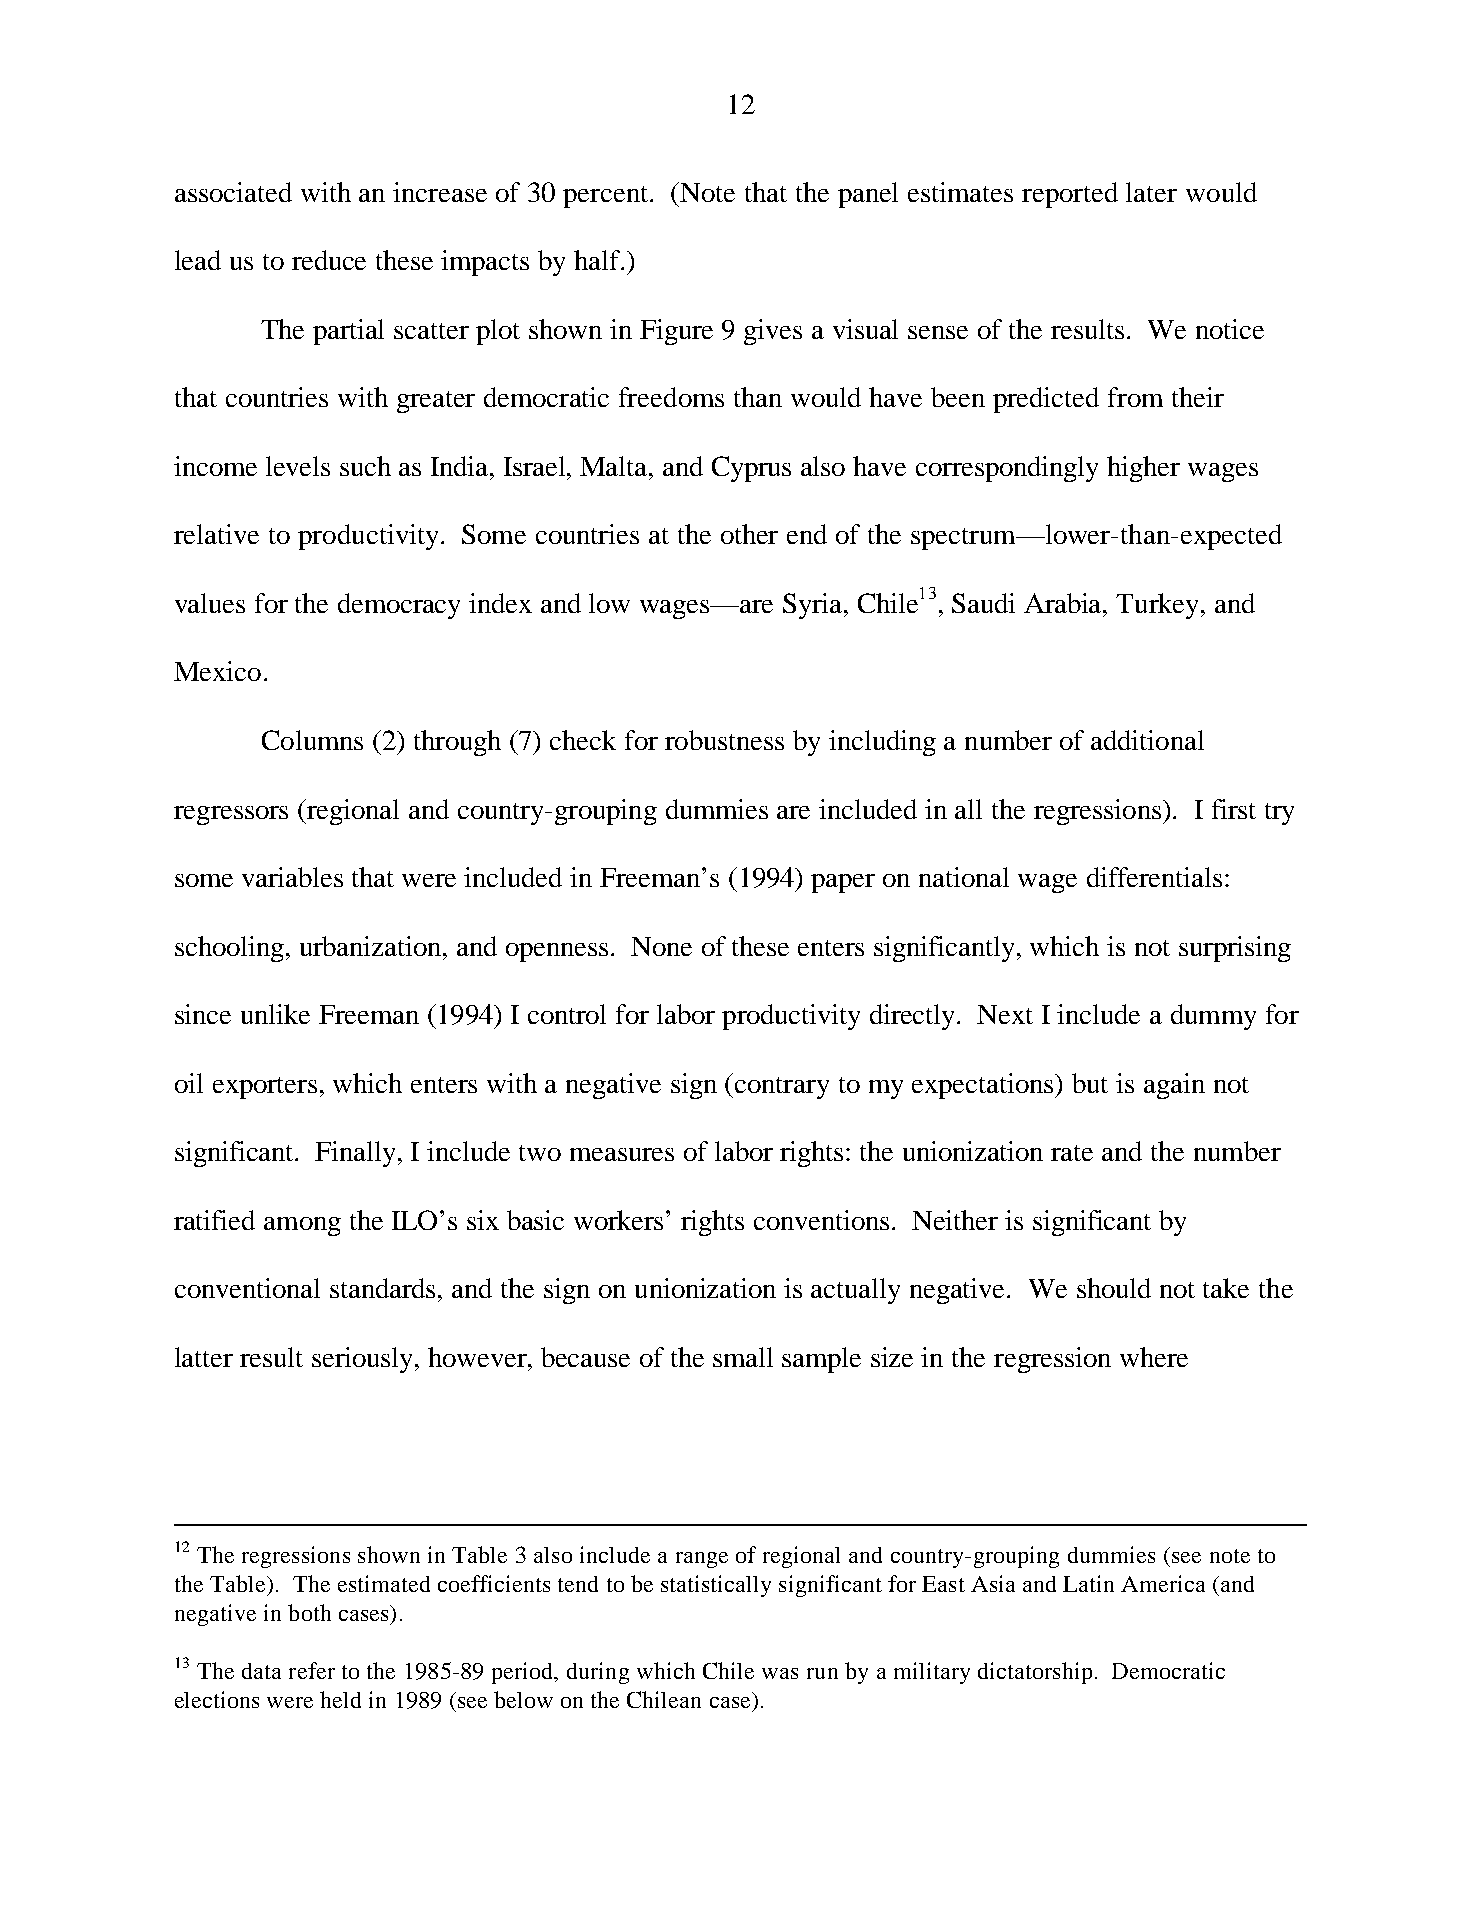 This page has height=1917, width=1481. What do you see at coordinates (780, 1673) in the page?
I see `was` at bounding box center [780, 1673].
